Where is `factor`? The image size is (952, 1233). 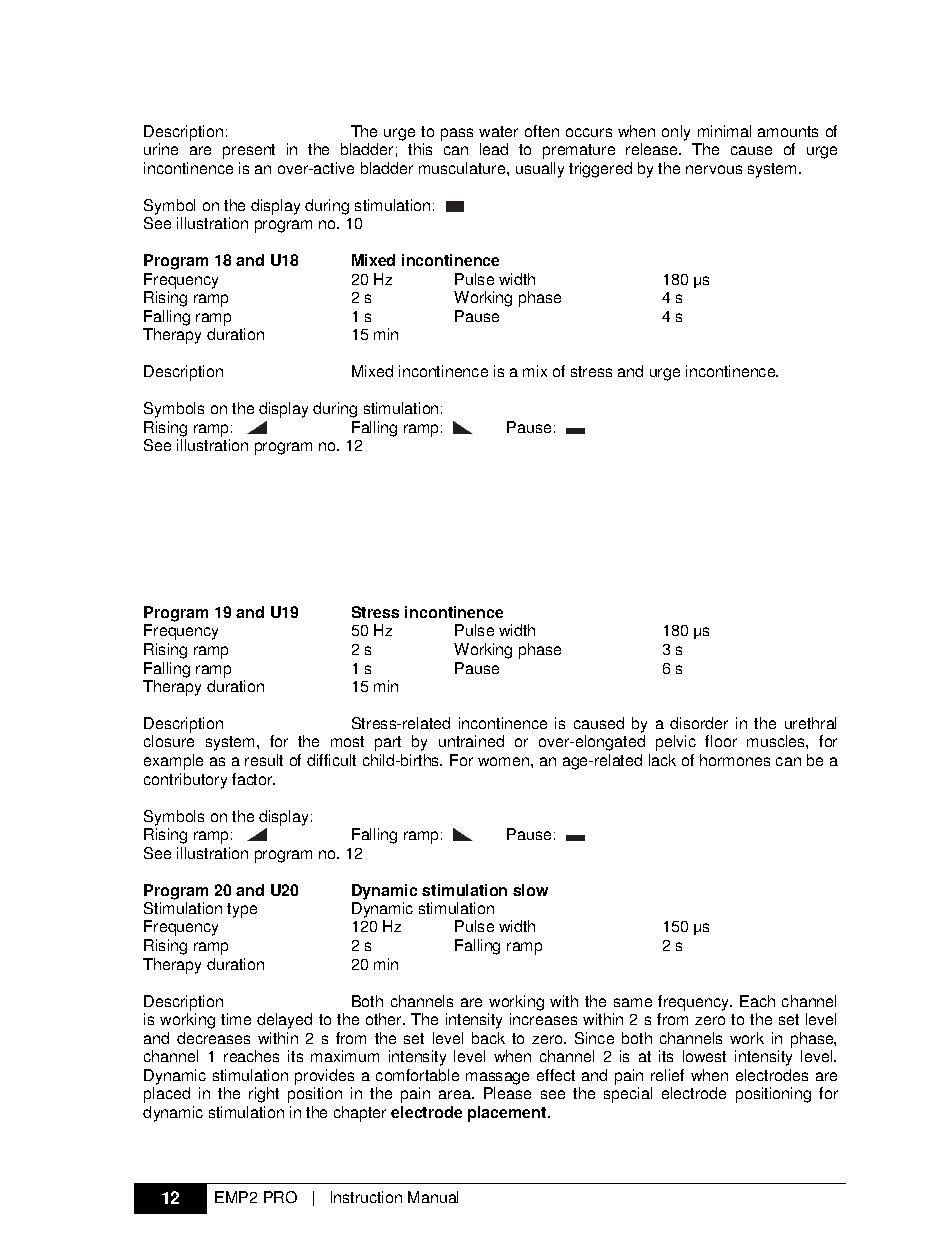
factor is located at coordinates (253, 779).
